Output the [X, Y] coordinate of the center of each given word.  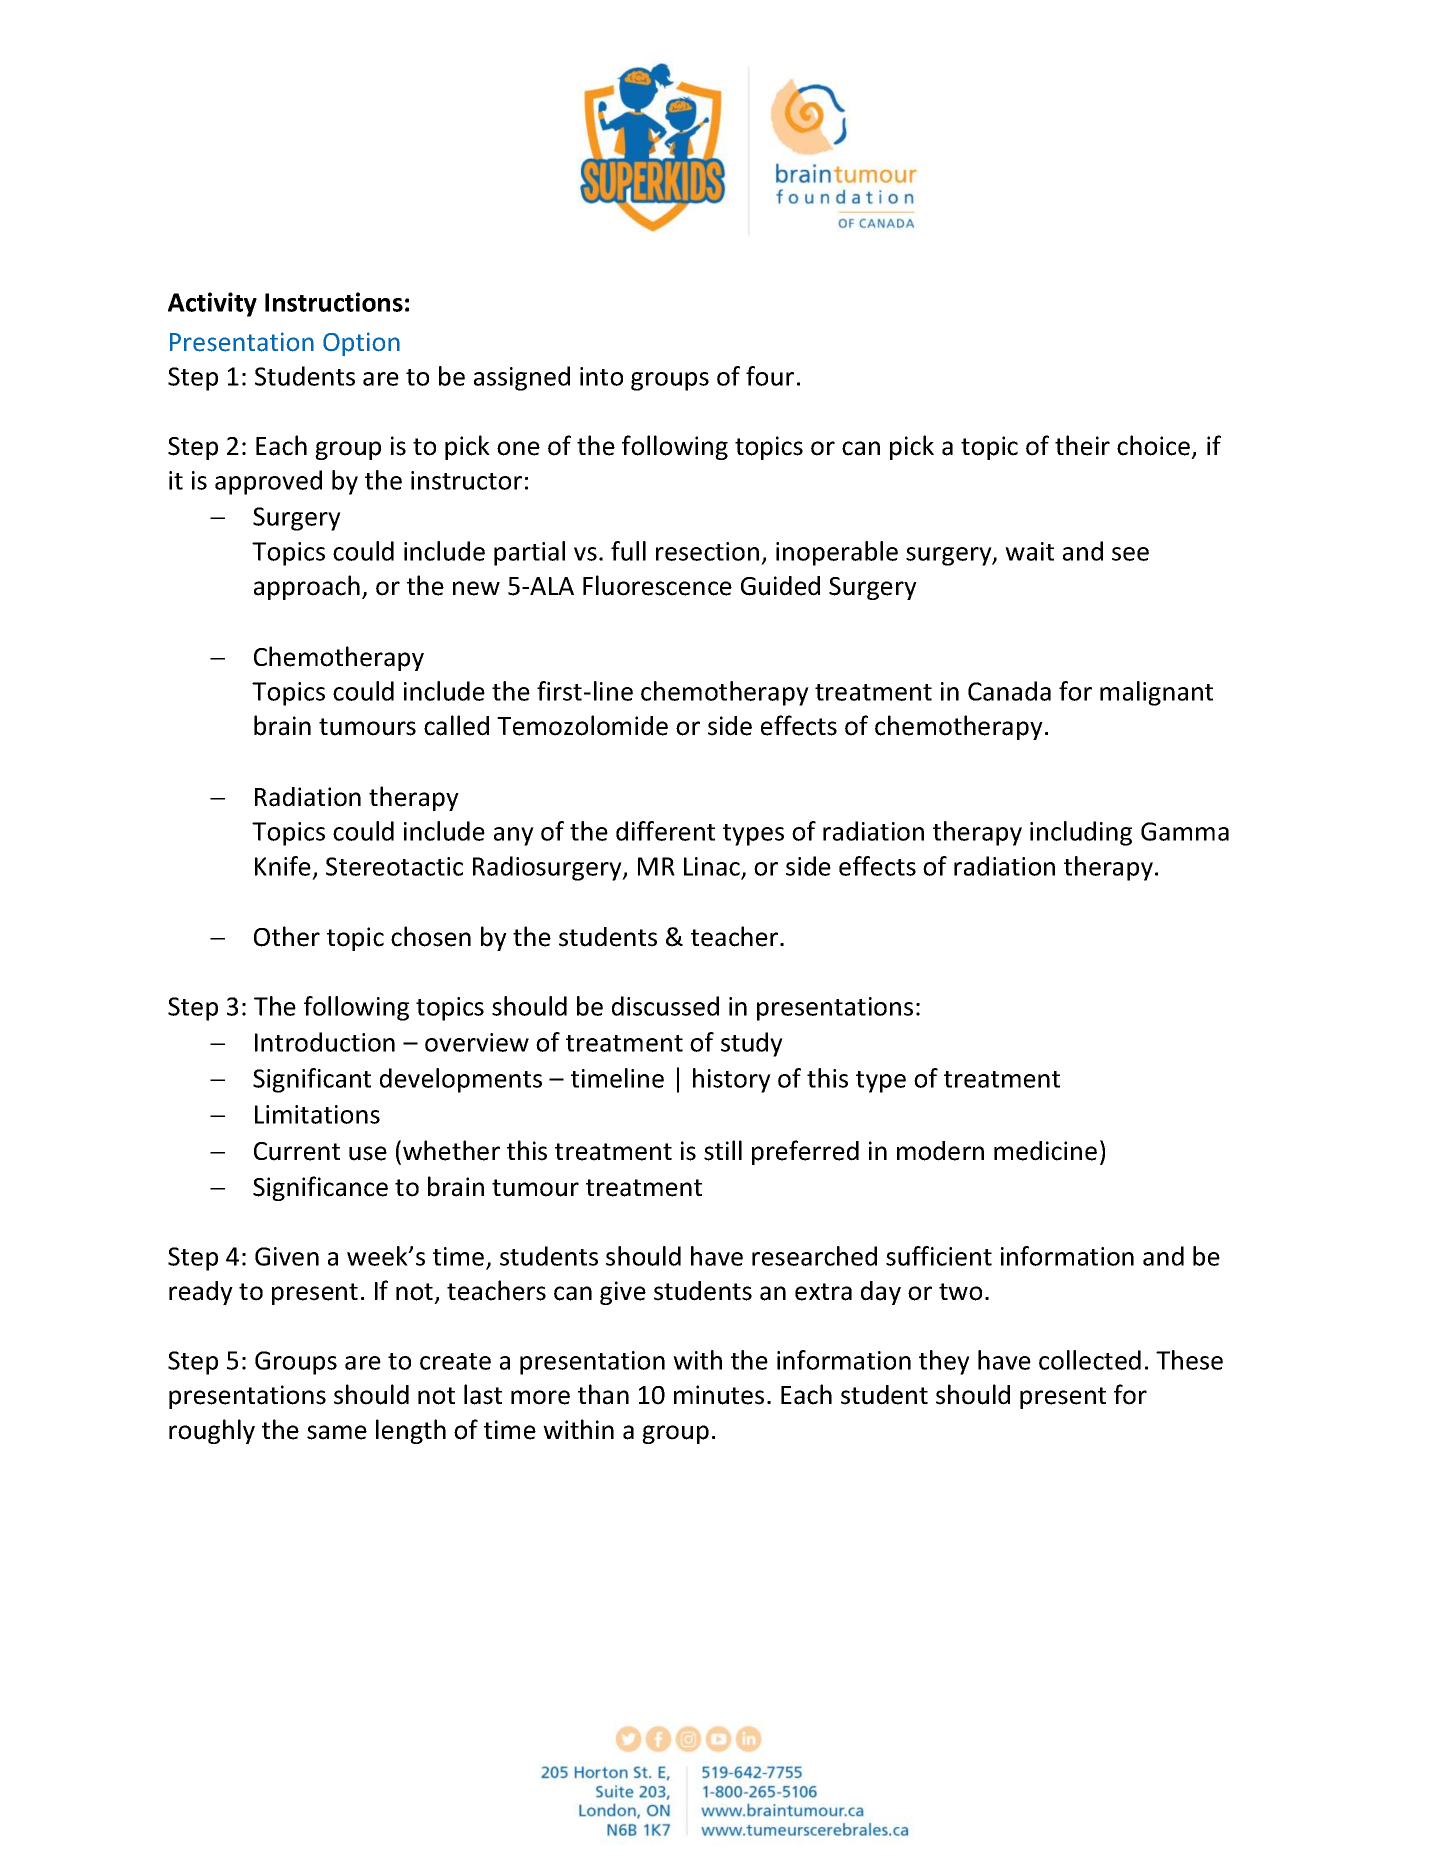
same [337, 1432]
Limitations [317, 1114]
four [770, 376]
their [1082, 445]
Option [361, 344]
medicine [1045, 1151]
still [723, 1150]
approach [307, 587]
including [1081, 833]
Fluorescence [657, 585]
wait [1029, 551]
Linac [712, 866]
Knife [283, 866]
